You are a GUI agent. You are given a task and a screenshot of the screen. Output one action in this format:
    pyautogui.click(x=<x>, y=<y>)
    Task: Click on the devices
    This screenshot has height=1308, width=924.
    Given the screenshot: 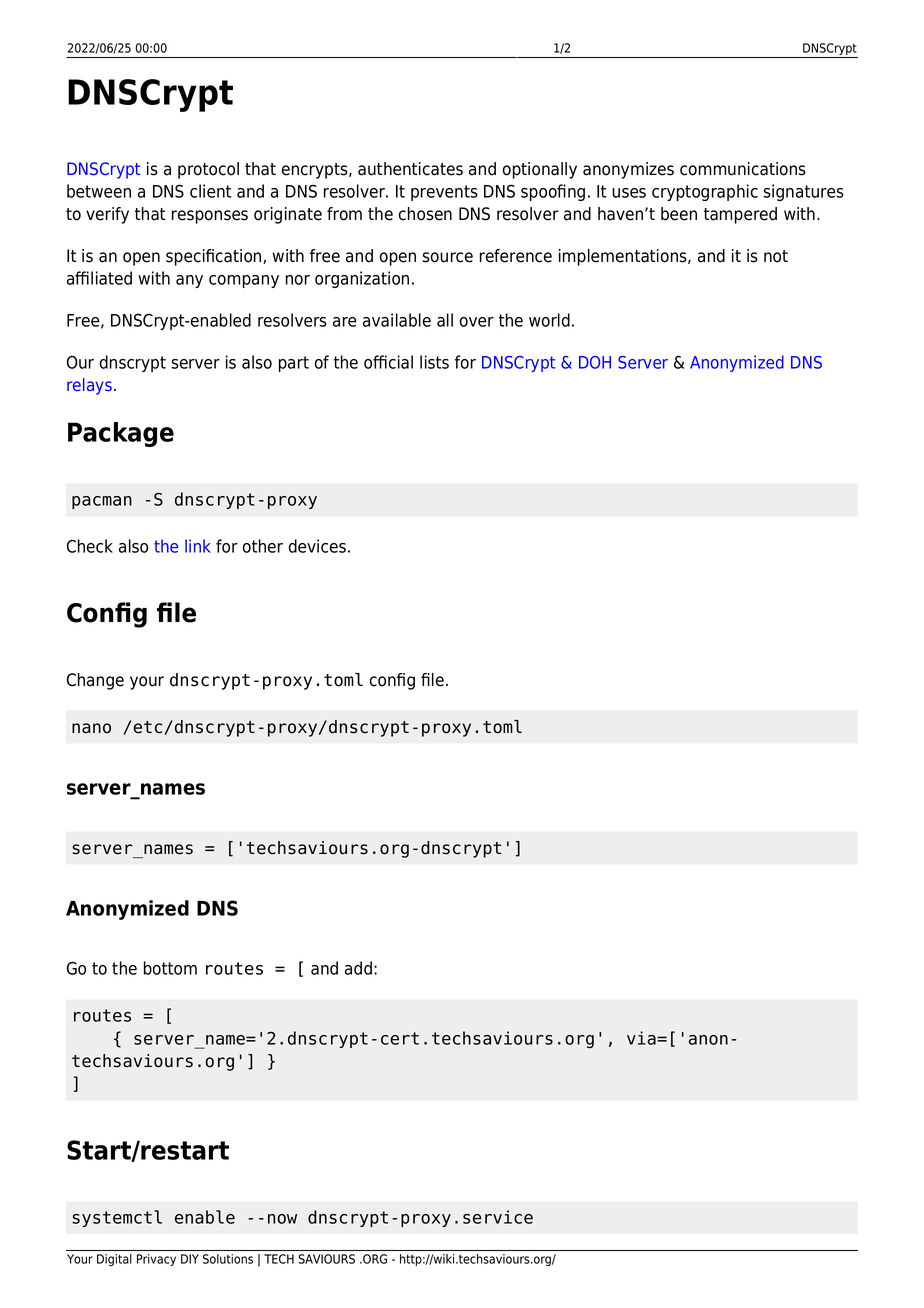 What is the action you would take?
    pyautogui.click(x=317, y=546)
